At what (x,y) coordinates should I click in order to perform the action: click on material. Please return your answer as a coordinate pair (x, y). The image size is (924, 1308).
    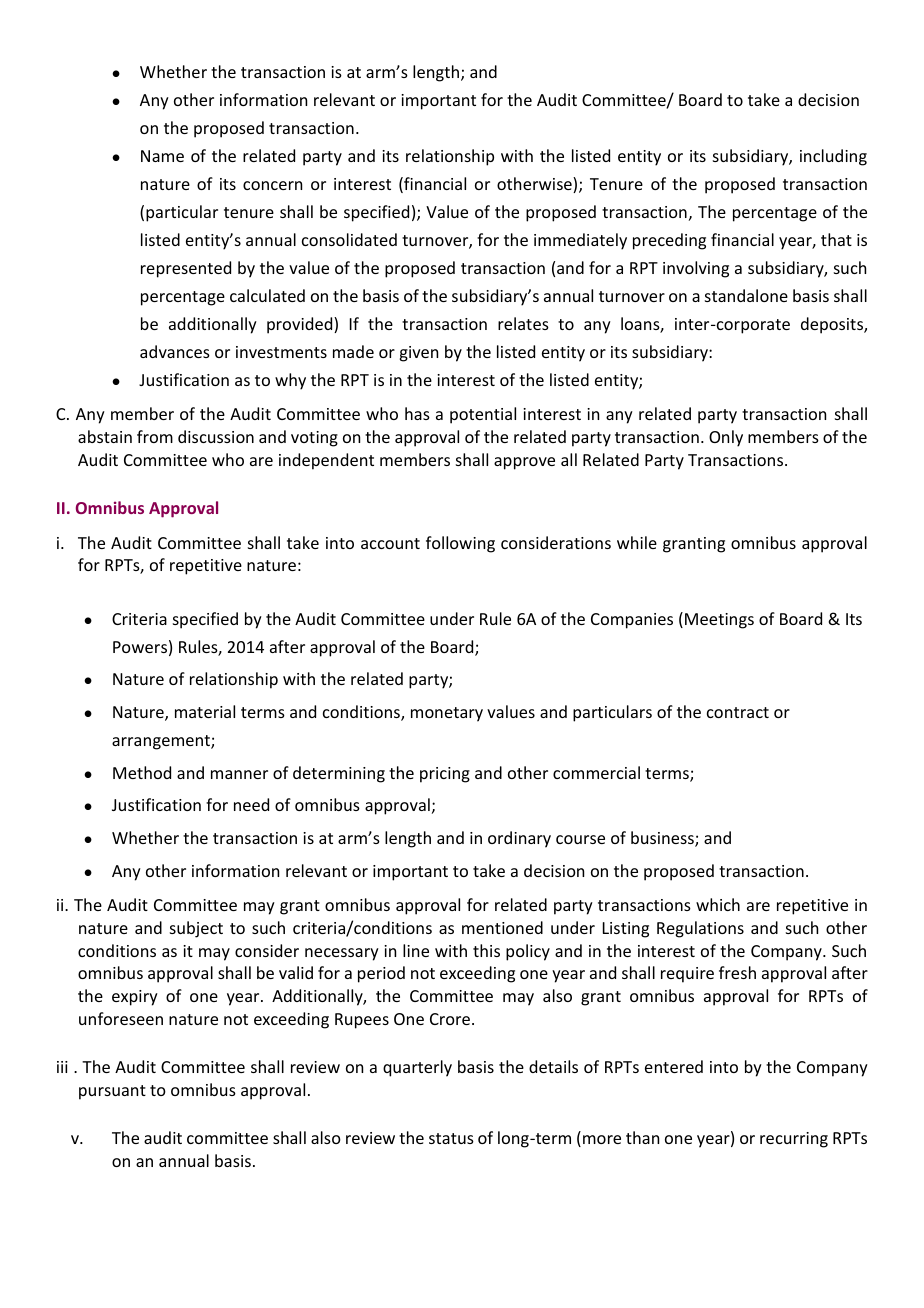
    Looking at the image, I should click on (205, 711).
